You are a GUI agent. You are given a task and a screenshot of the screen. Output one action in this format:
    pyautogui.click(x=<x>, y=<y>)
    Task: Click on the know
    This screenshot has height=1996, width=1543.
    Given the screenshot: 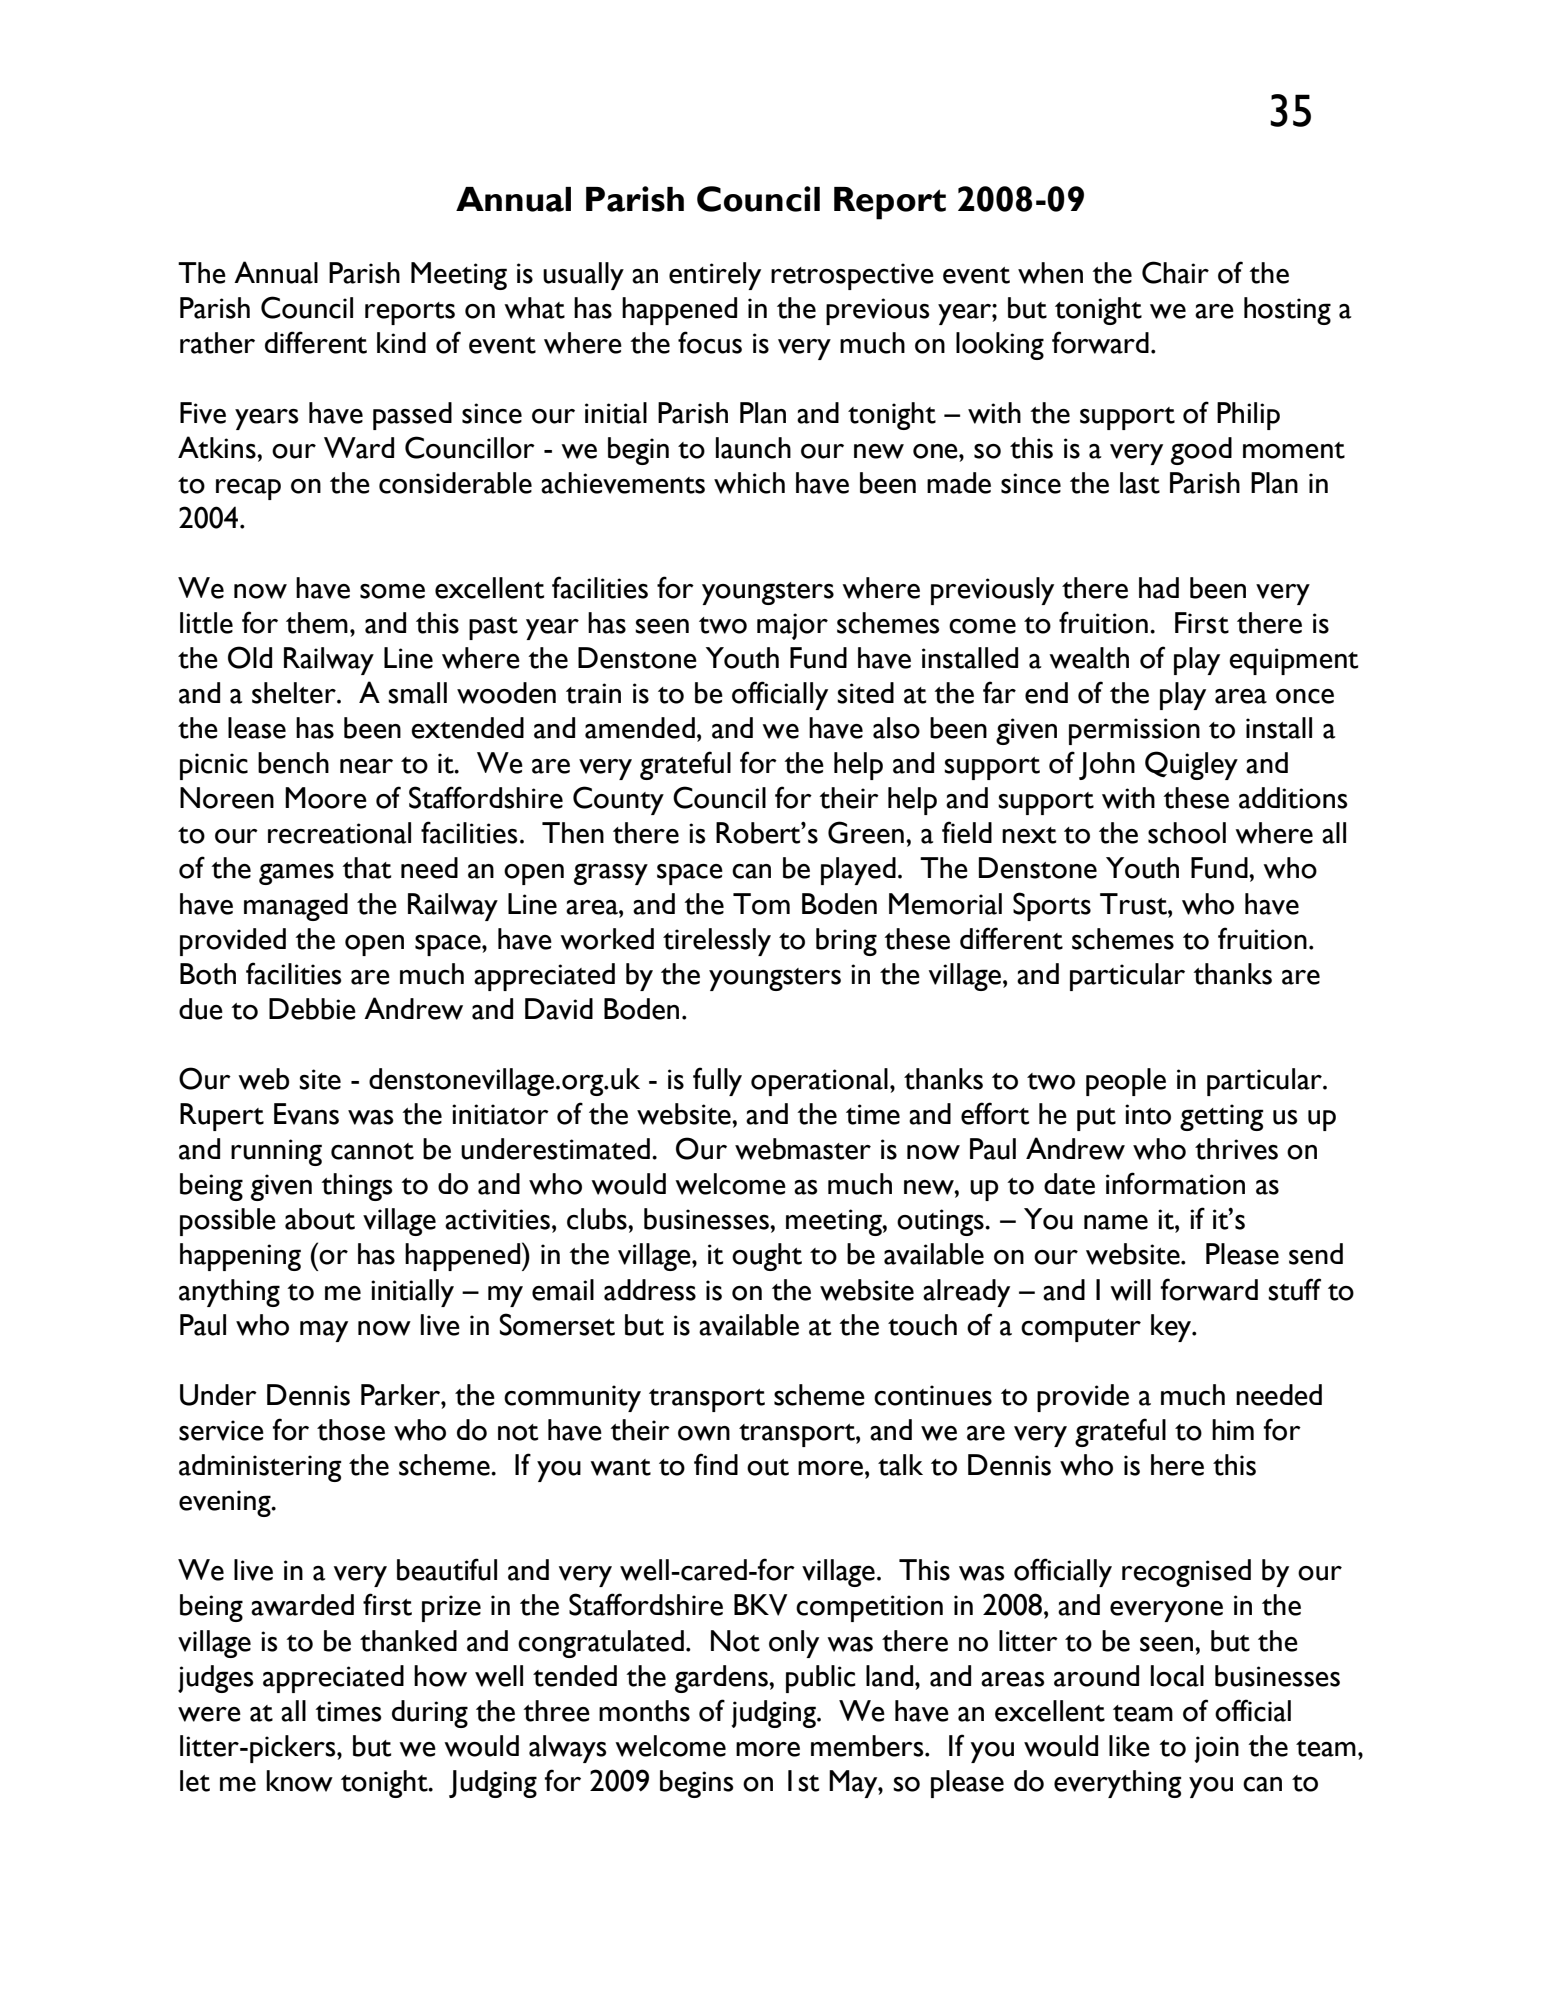 What is the action you would take?
    pyautogui.click(x=299, y=1781)
